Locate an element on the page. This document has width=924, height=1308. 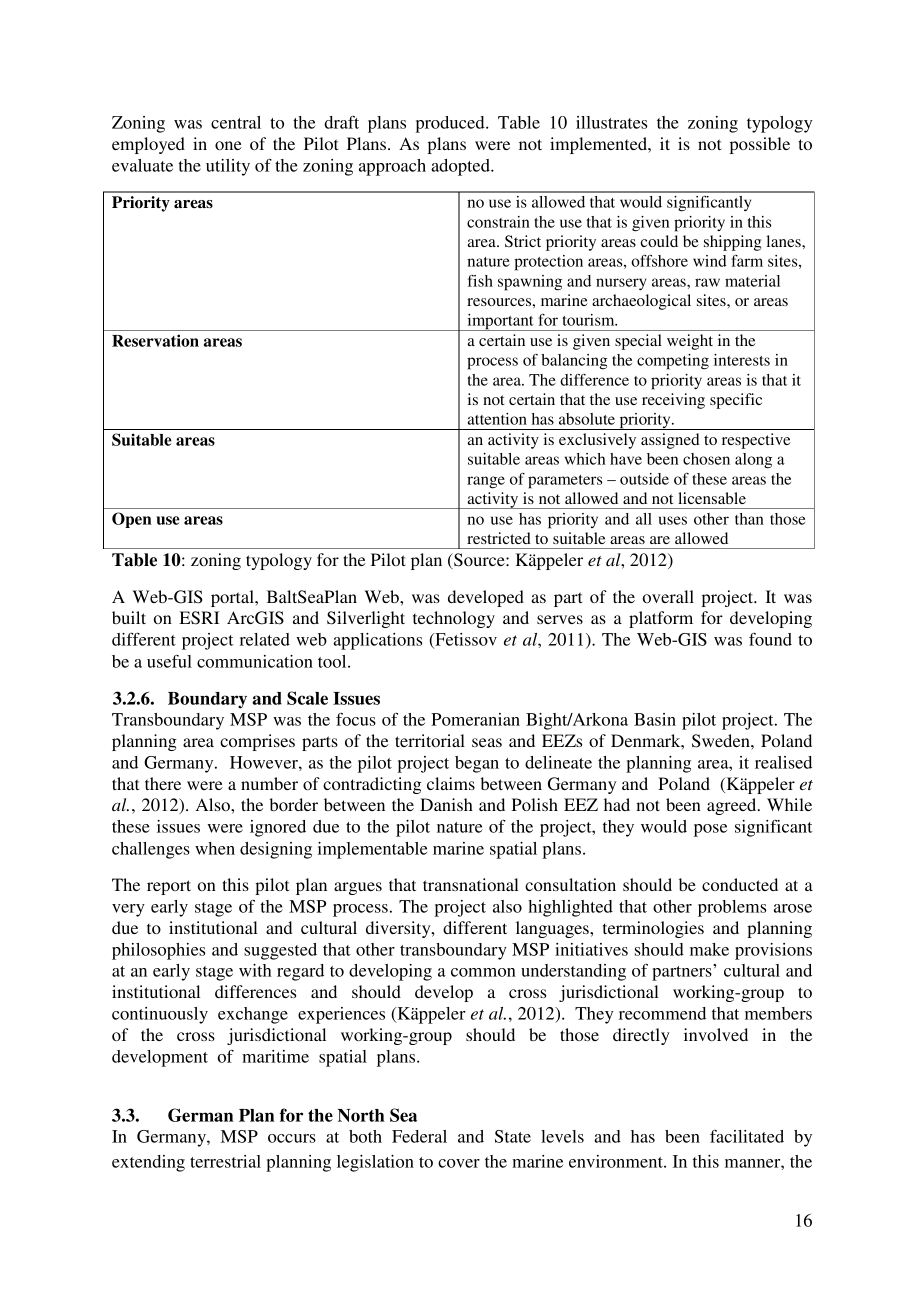
possible is located at coordinates (760, 145).
